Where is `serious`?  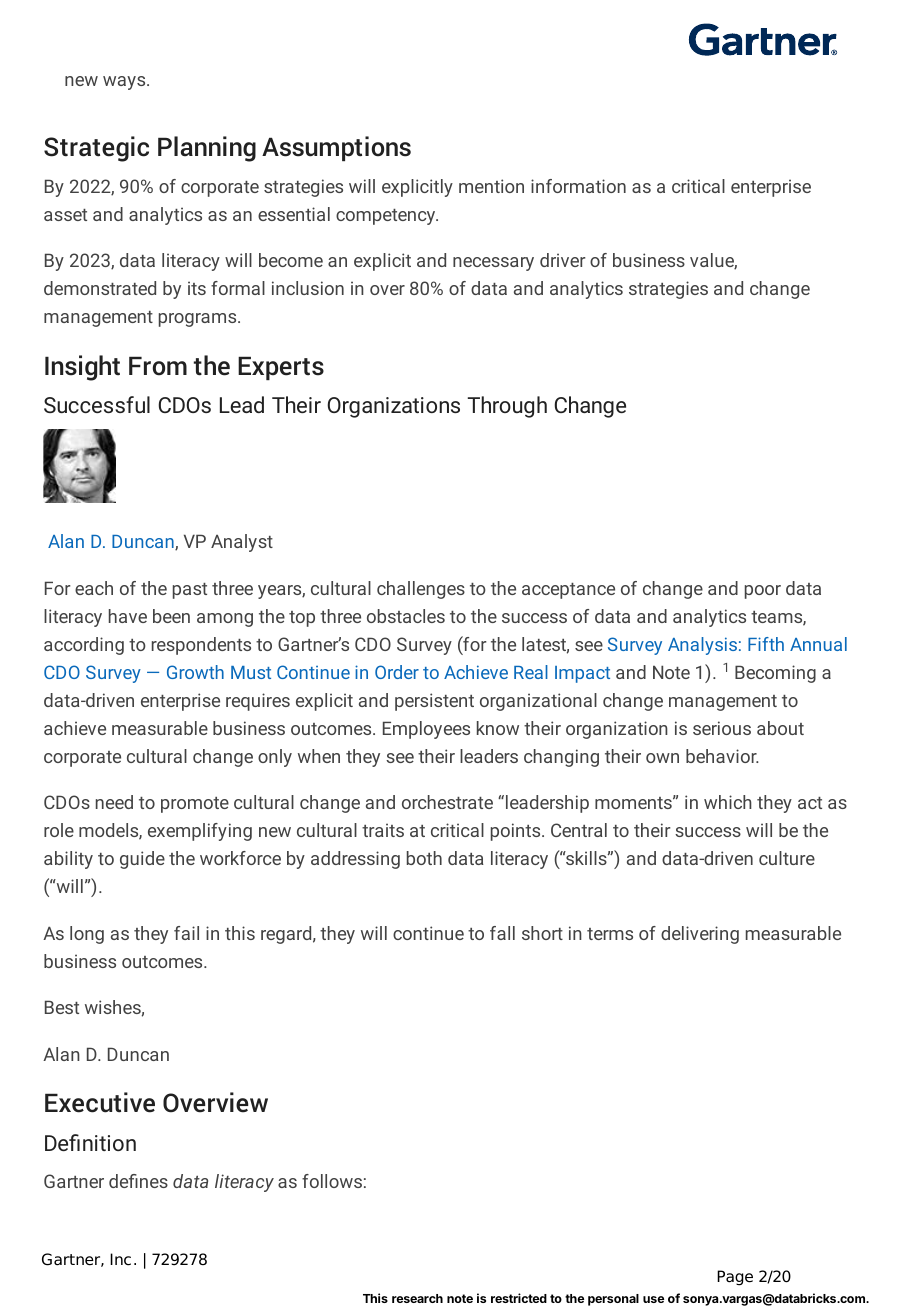 serious is located at coordinates (722, 728).
